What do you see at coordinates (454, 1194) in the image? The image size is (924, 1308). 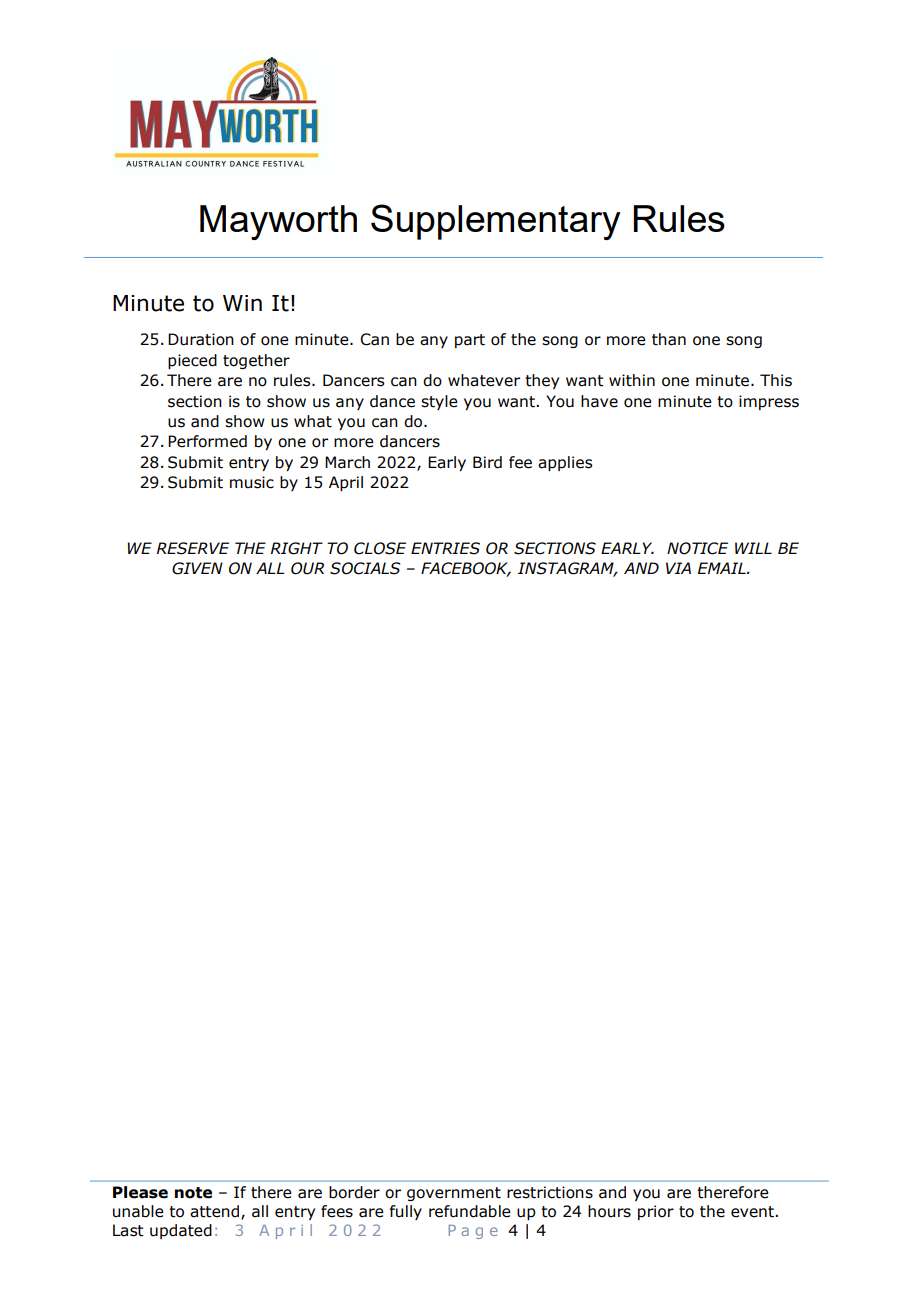 I see `government` at bounding box center [454, 1194].
